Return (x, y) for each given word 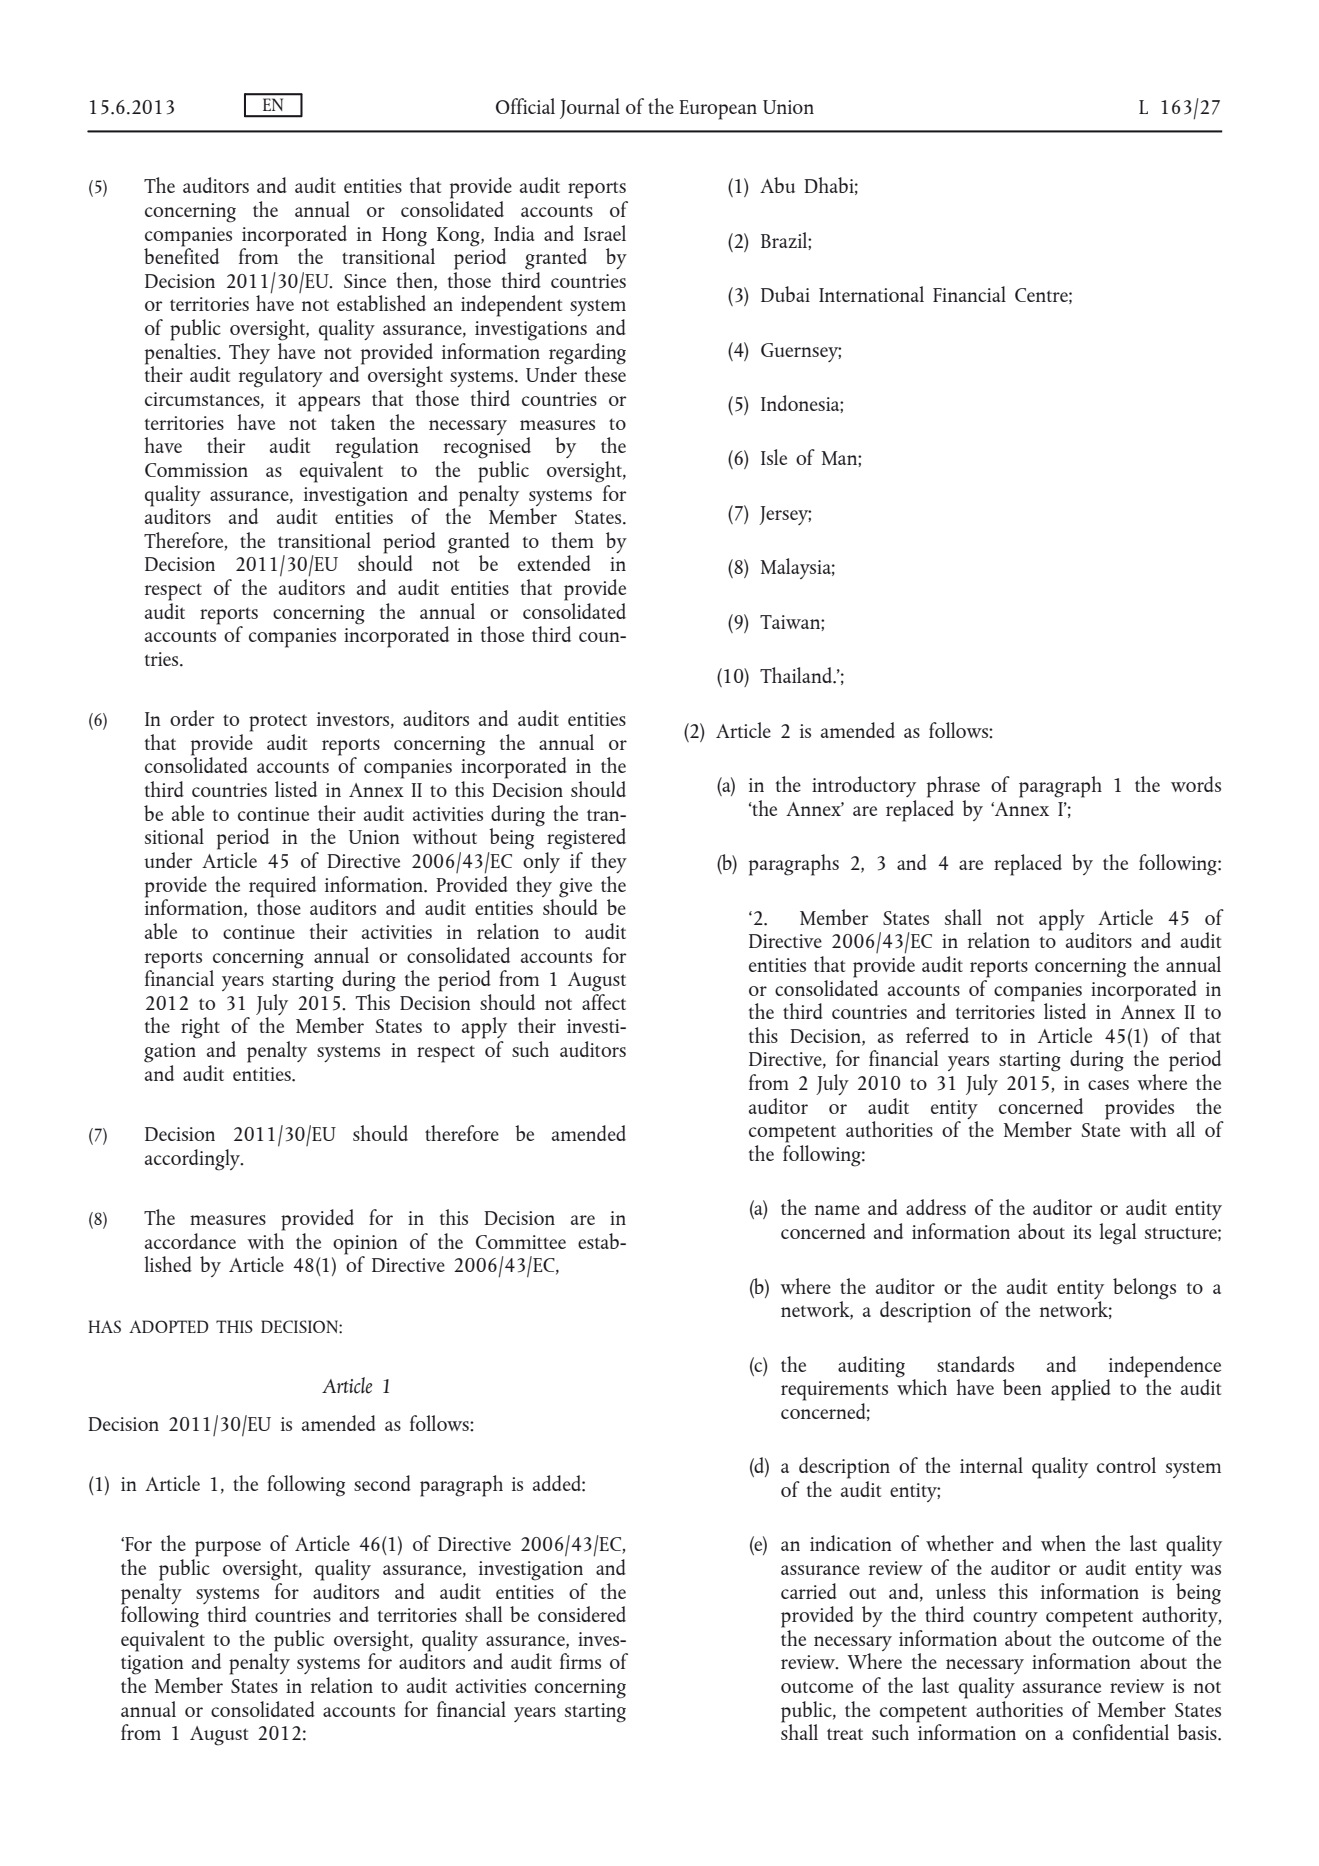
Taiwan (791, 622)
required (282, 887)
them (573, 540)
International (871, 294)
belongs (1144, 1289)
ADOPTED (169, 1326)
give (575, 889)
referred (937, 1035)
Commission (196, 470)
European (718, 110)
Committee (521, 1242)
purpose (228, 1549)
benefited (181, 255)
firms (580, 1661)
